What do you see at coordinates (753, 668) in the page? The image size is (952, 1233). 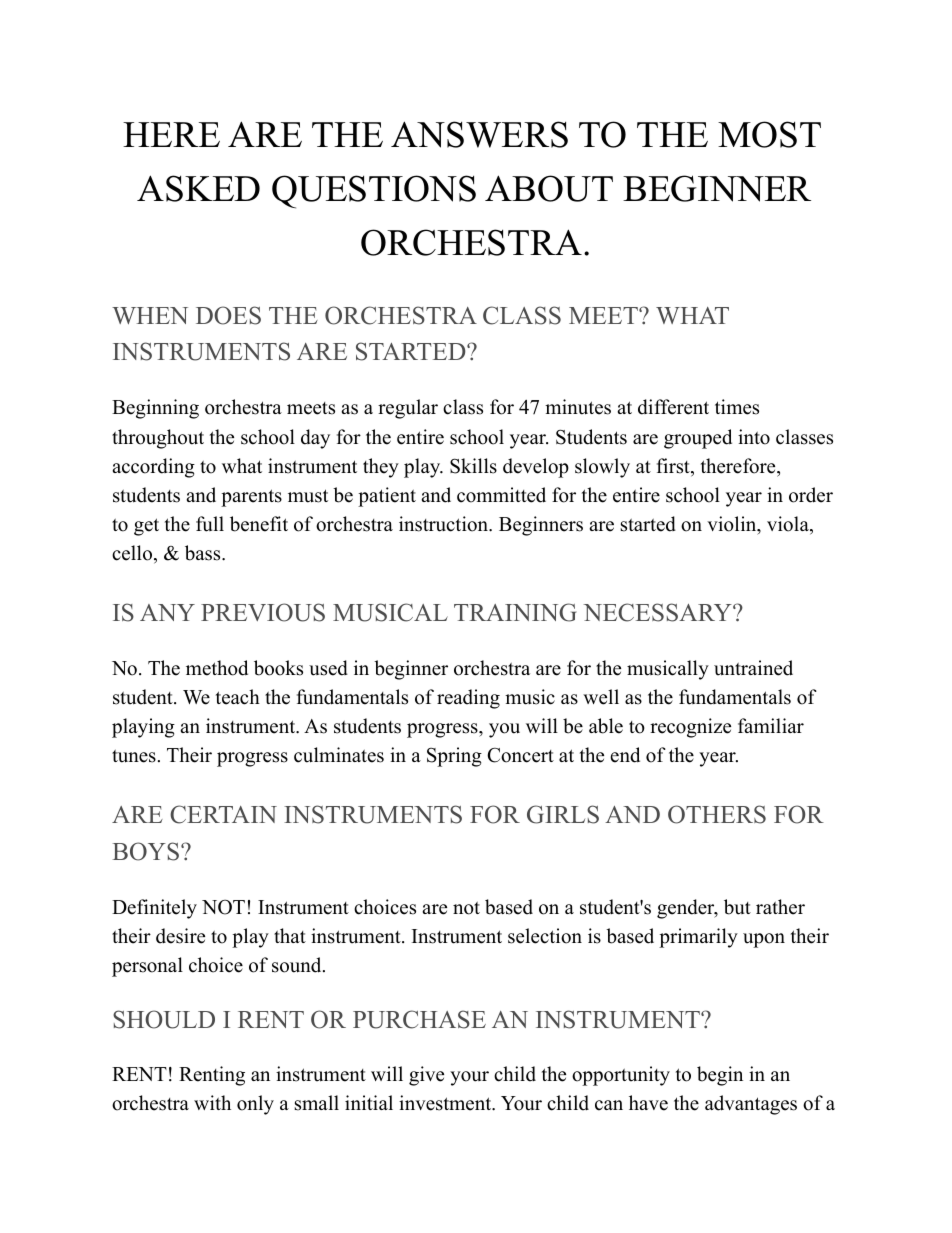 I see `untrained` at bounding box center [753, 668].
